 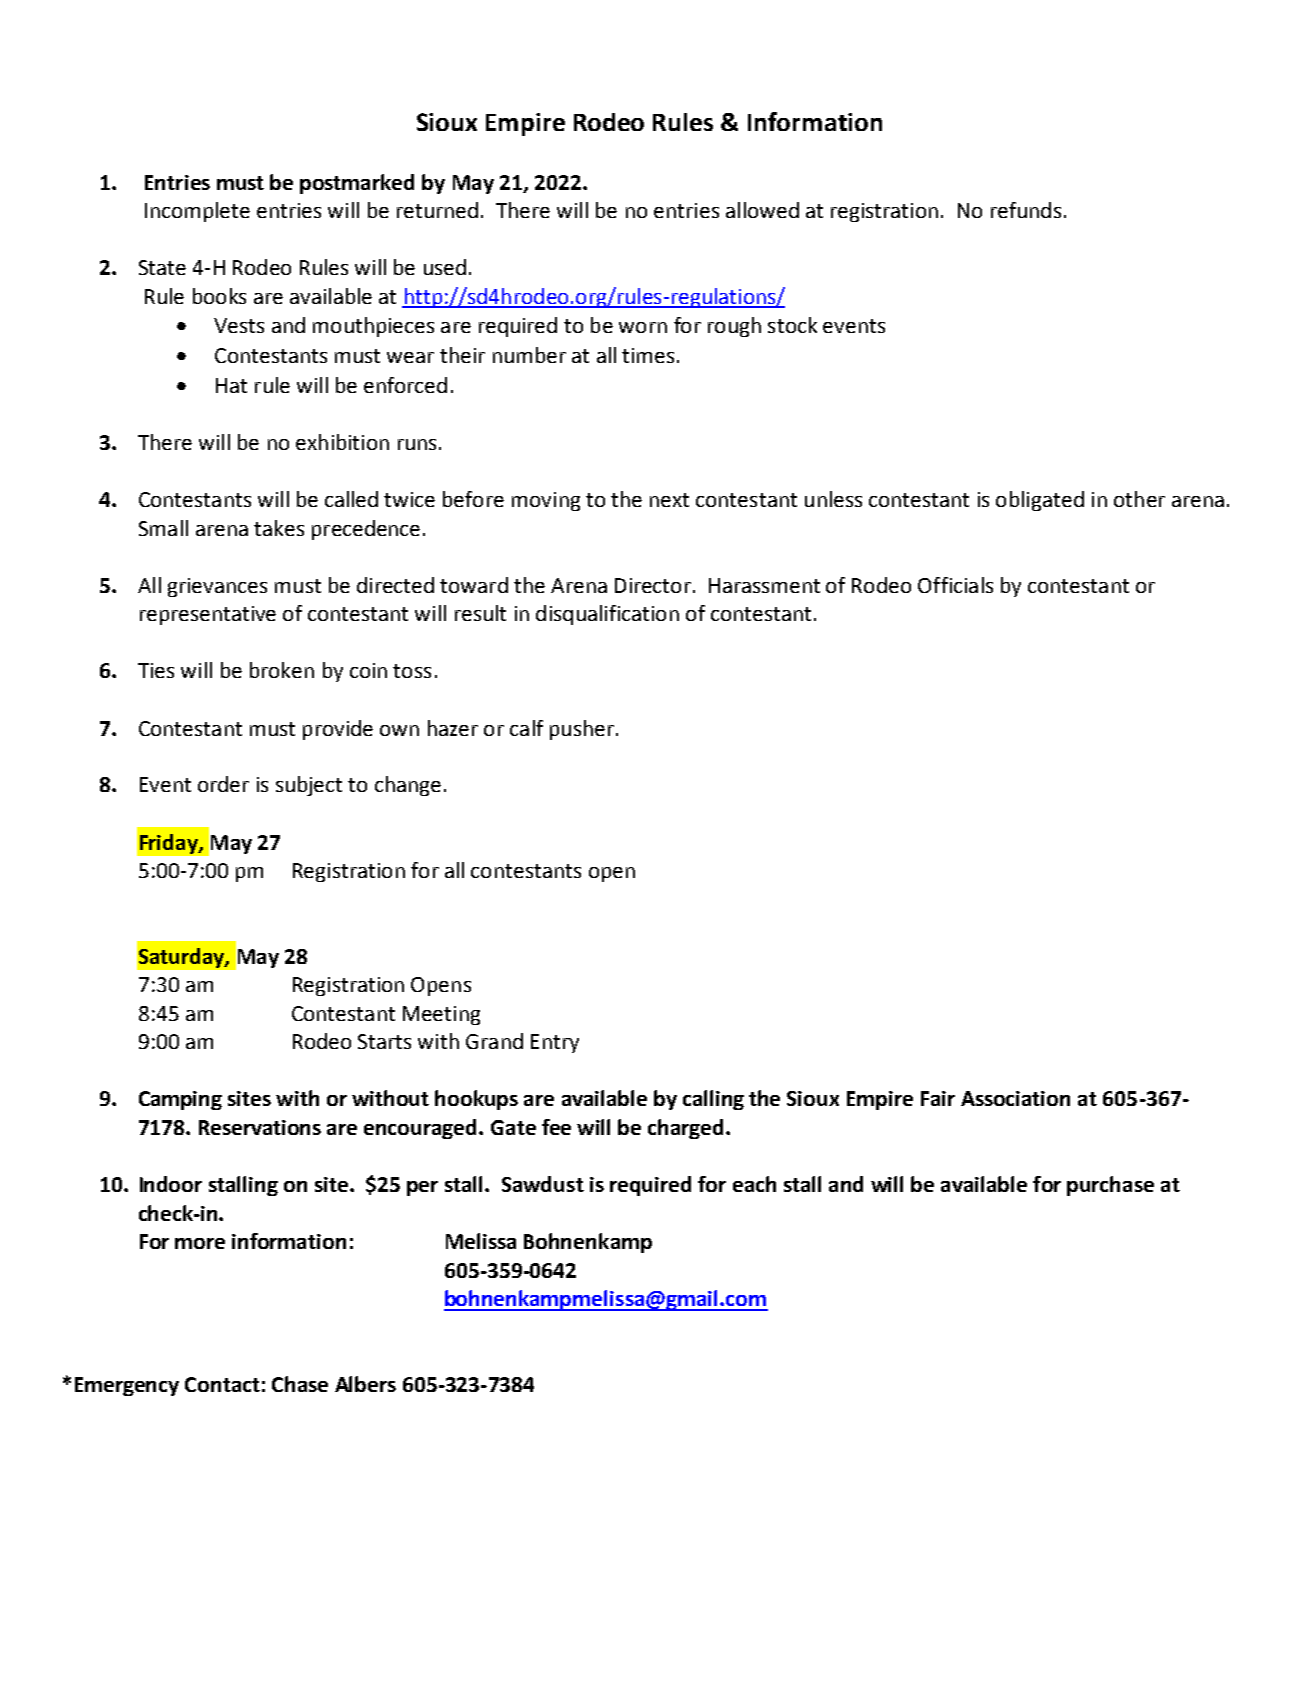 I want to click on refunds, so click(x=1026, y=210).
